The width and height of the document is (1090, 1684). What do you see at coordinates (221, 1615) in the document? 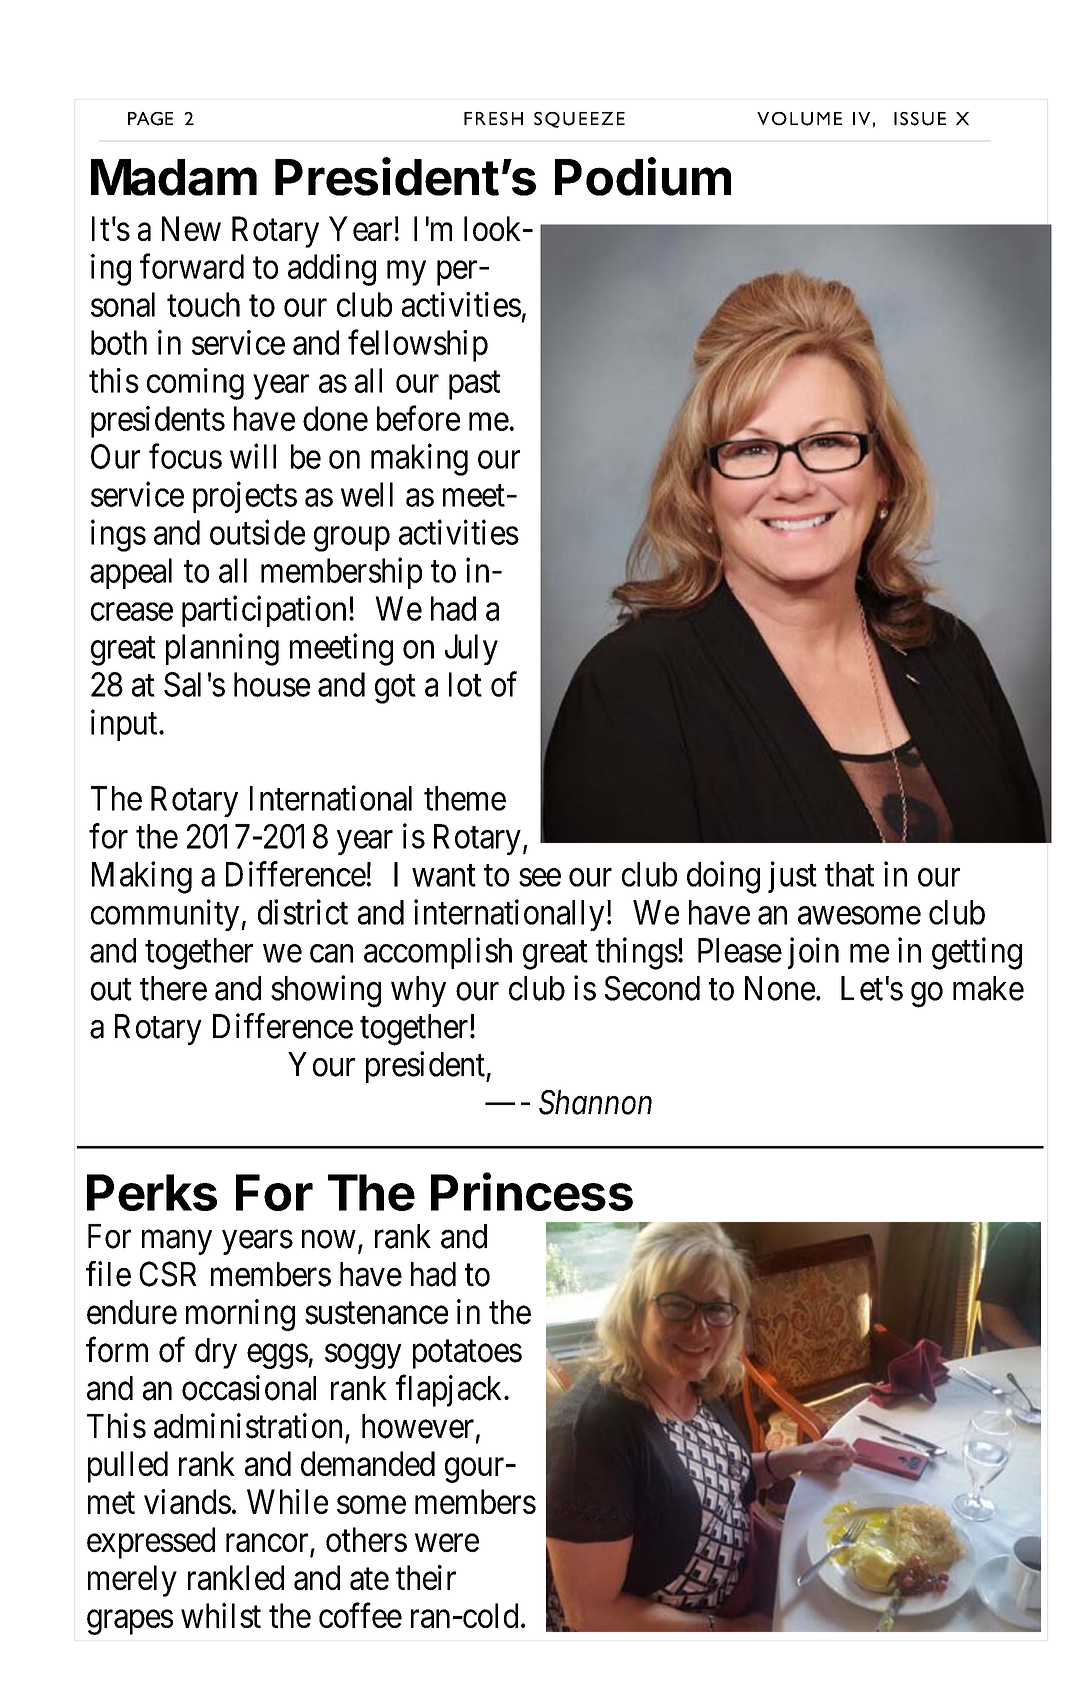
I see `whilst` at bounding box center [221, 1615].
